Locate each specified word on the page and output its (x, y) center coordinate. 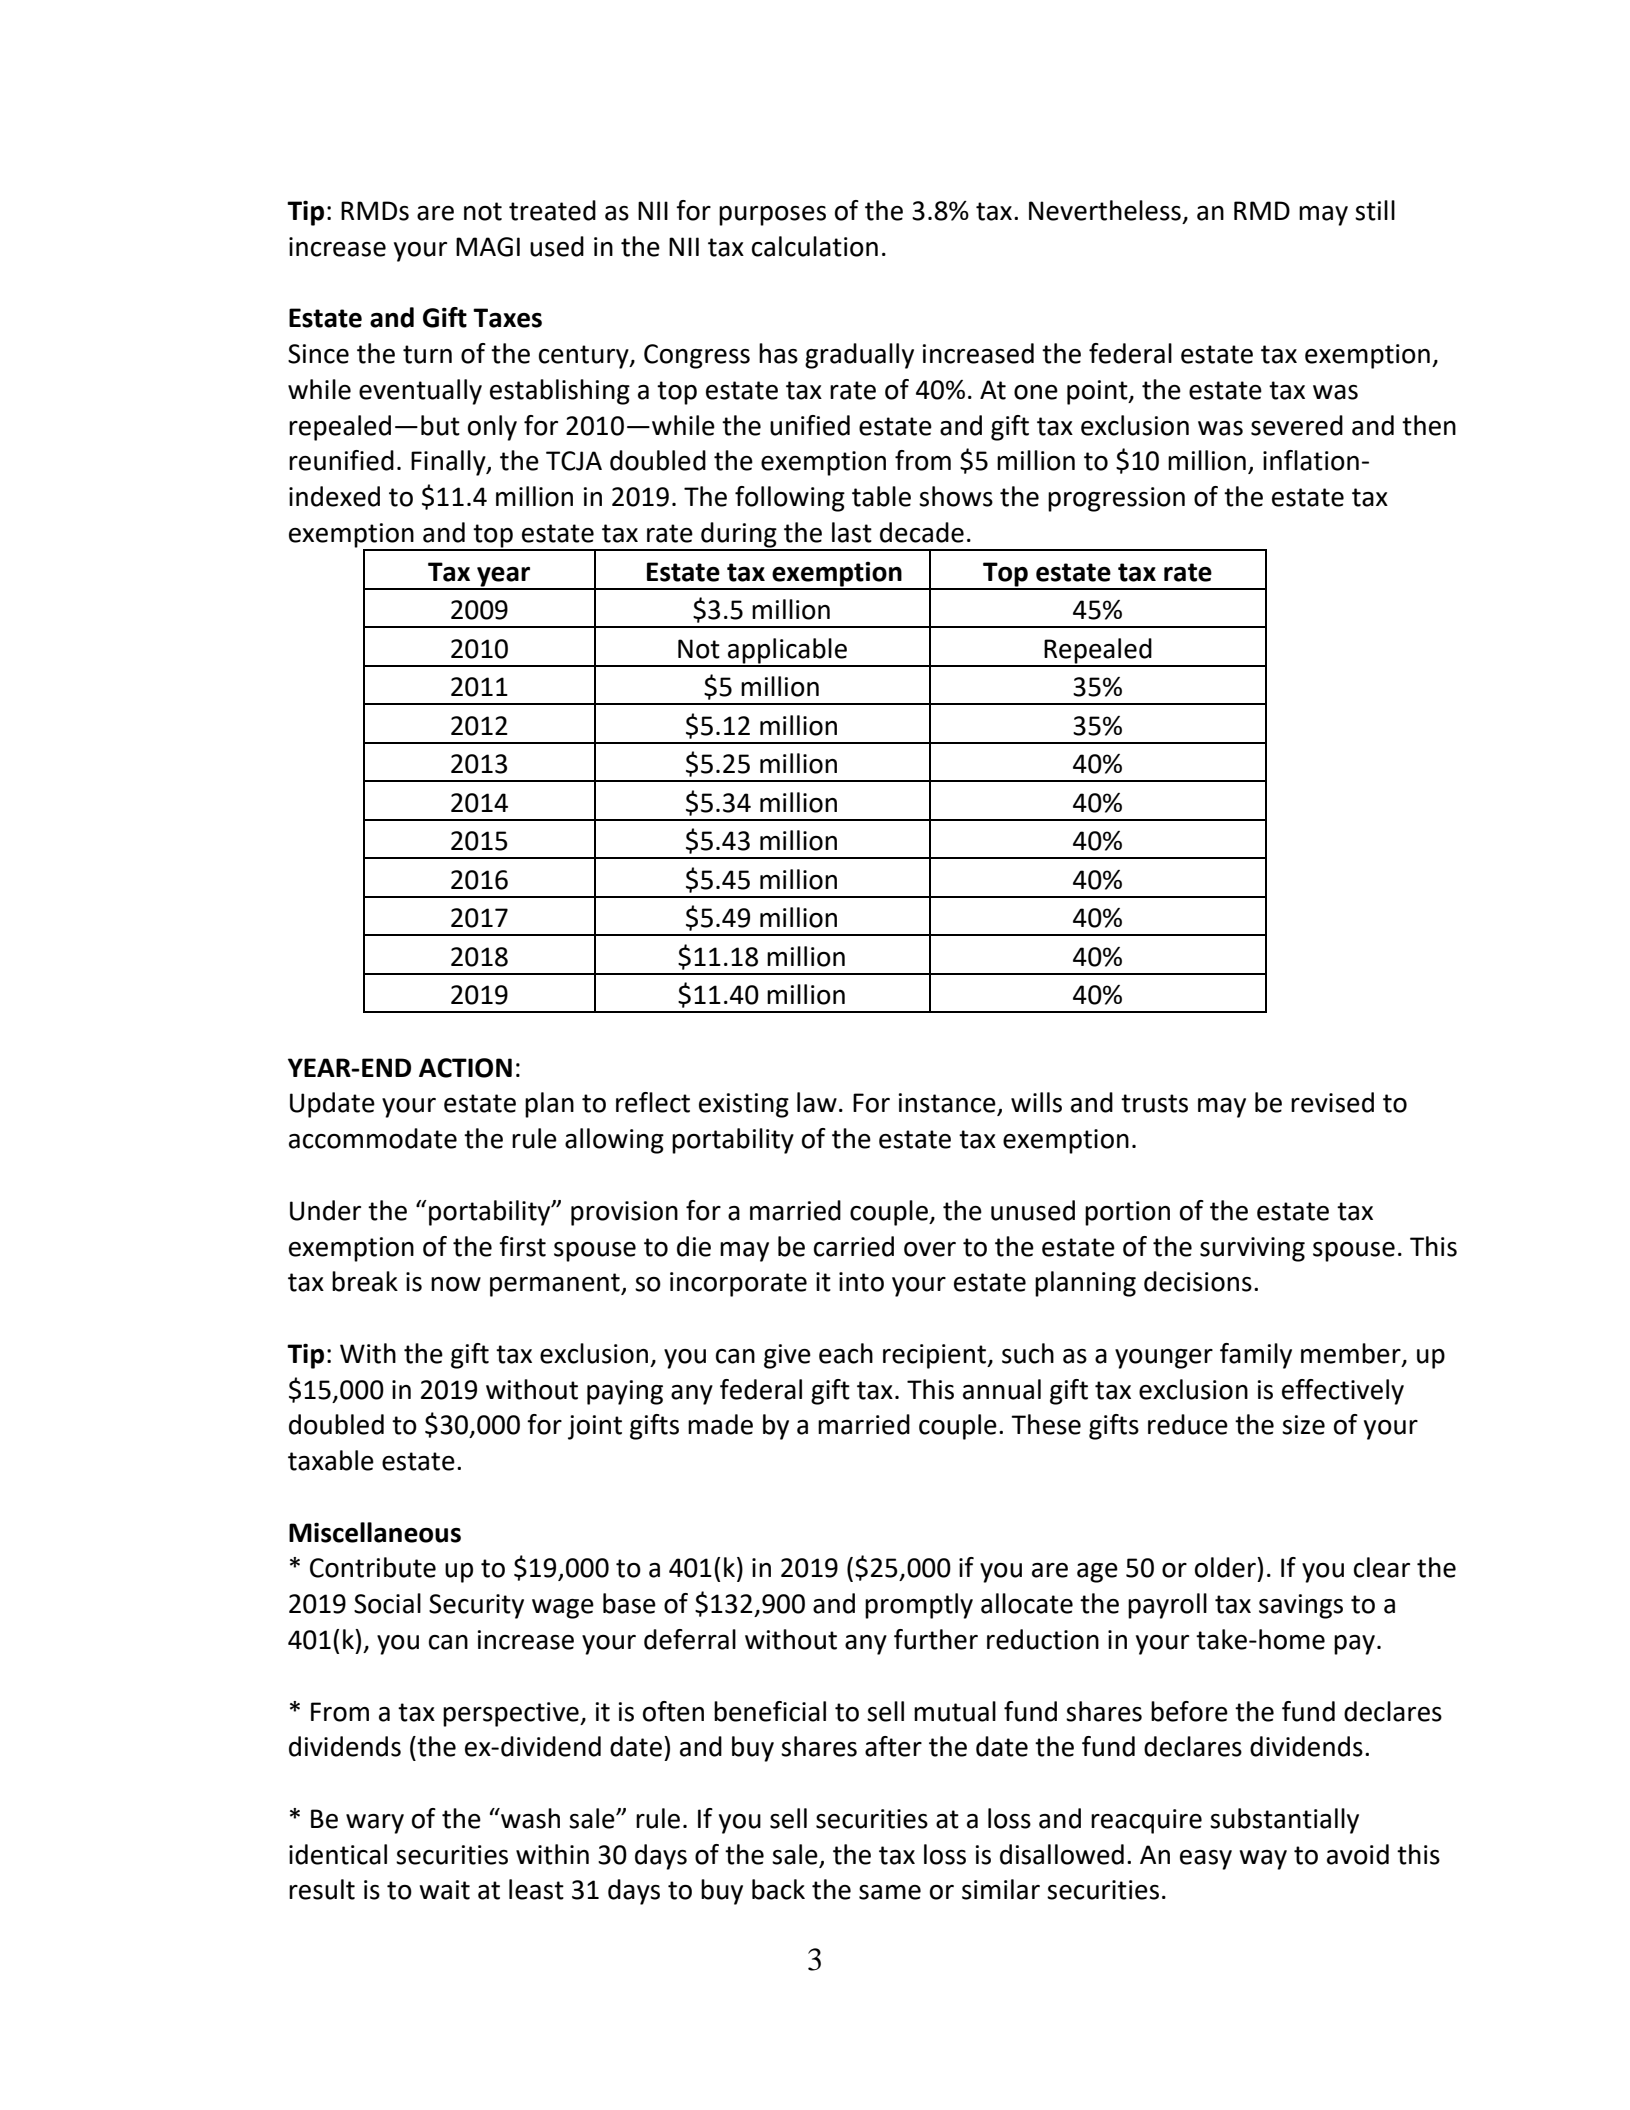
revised (1332, 1102)
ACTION (465, 1068)
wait (445, 1890)
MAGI (488, 247)
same (890, 1892)
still (1375, 210)
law (817, 1102)
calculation (815, 246)
